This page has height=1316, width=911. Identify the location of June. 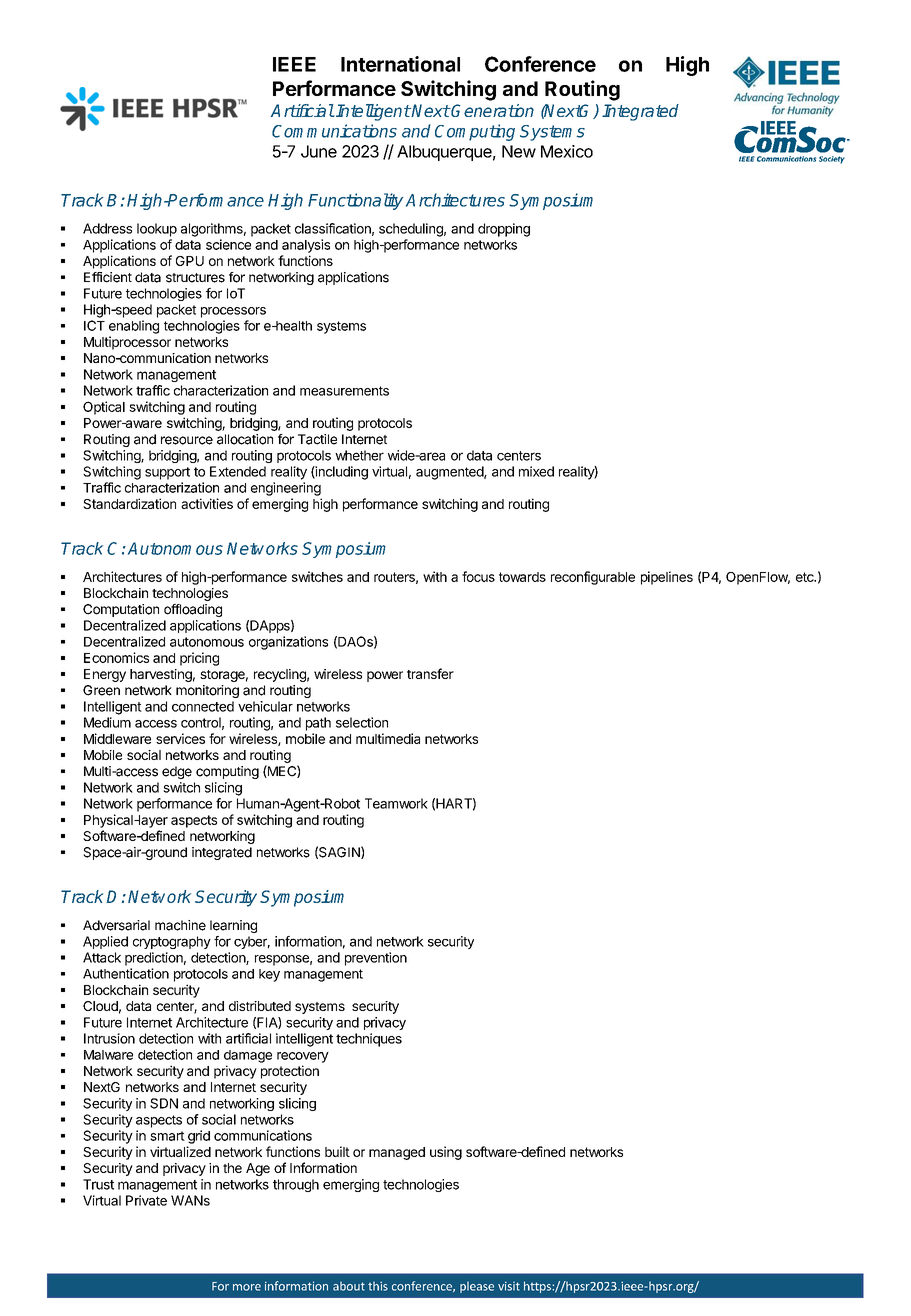
(319, 151).
